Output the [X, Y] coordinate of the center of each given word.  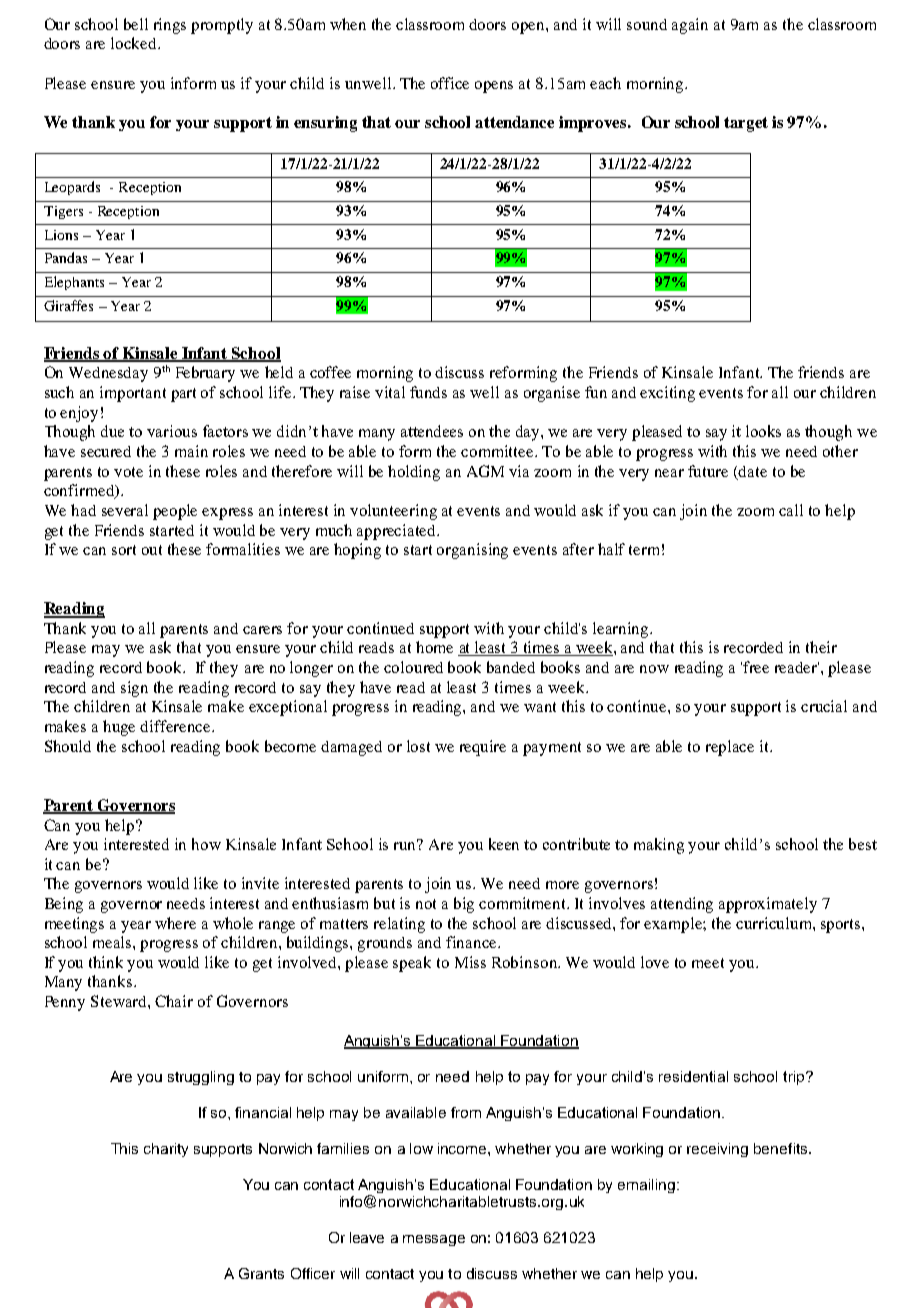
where [175, 923]
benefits [782, 1148]
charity [166, 1150]
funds [428, 392]
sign [134, 689]
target [746, 124]
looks [763, 431]
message [434, 1240]
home [434, 647]
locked [135, 43]
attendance [514, 122]
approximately [768, 905]
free [756, 667]
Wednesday [108, 374]
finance [472, 942]
